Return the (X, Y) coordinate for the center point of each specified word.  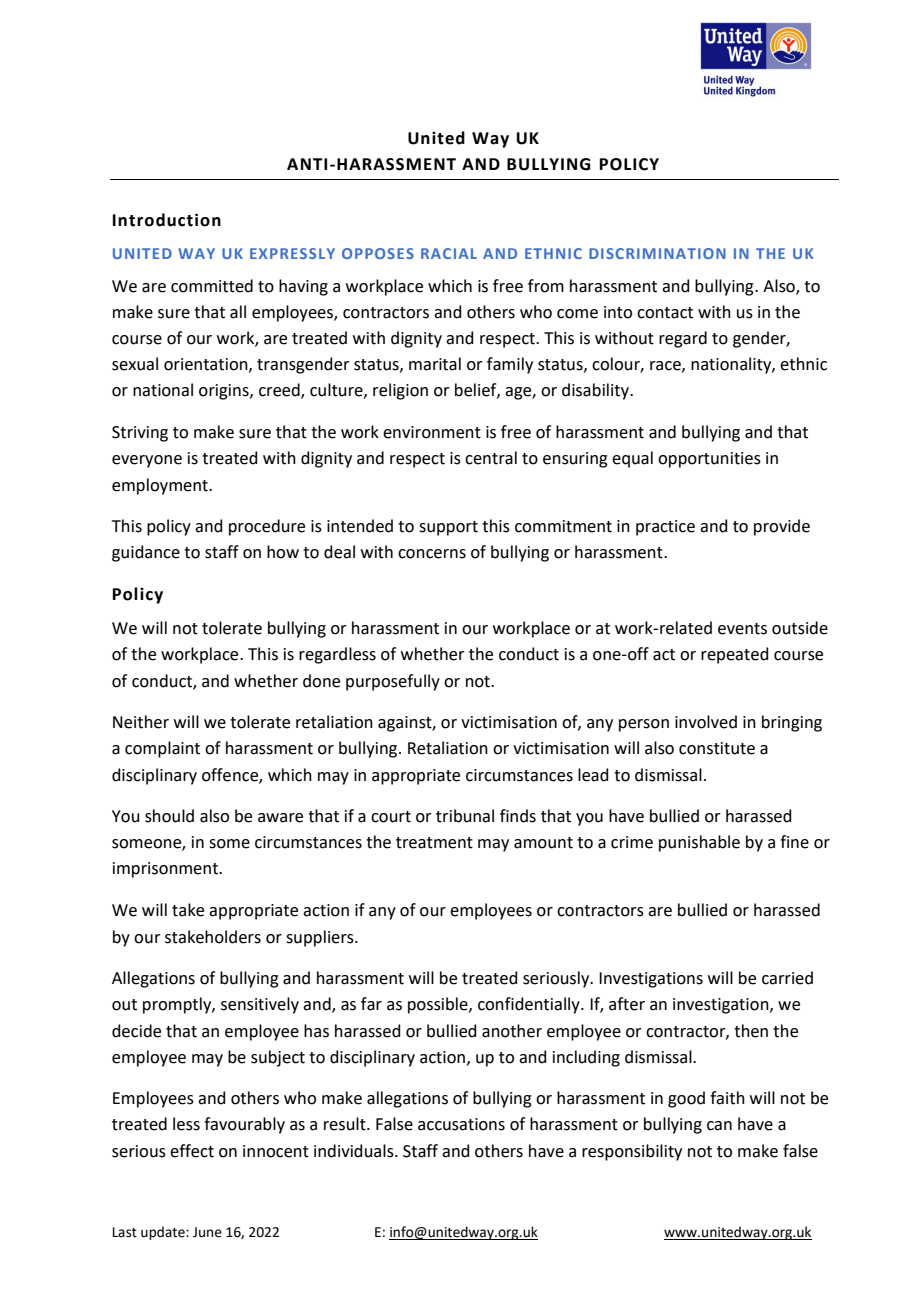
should (169, 816)
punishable (699, 843)
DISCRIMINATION (657, 253)
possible (439, 1005)
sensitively (260, 1005)
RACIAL (449, 253)
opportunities (709, 460)
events (742, 629)
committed (212, 286)
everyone (147, 461)
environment (432, 432)
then (751, 1031)
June (207, 1232)
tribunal (465, 816)
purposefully (393, 682)
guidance (146, 553)
